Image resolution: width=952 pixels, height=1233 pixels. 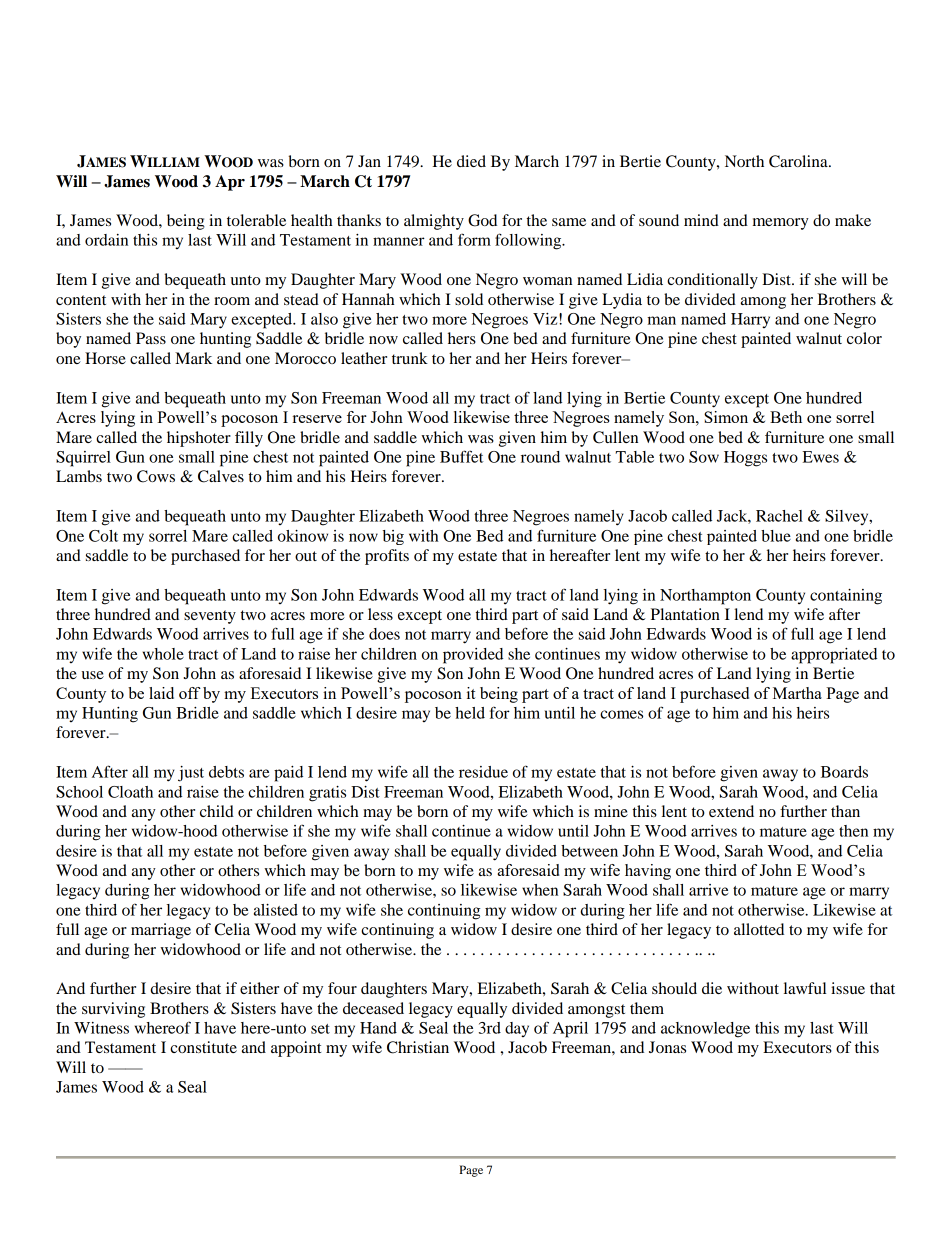 What do you see at coordinates (471, 161) in the screenshot?
I see `died` at bounding box center [471, 161].
